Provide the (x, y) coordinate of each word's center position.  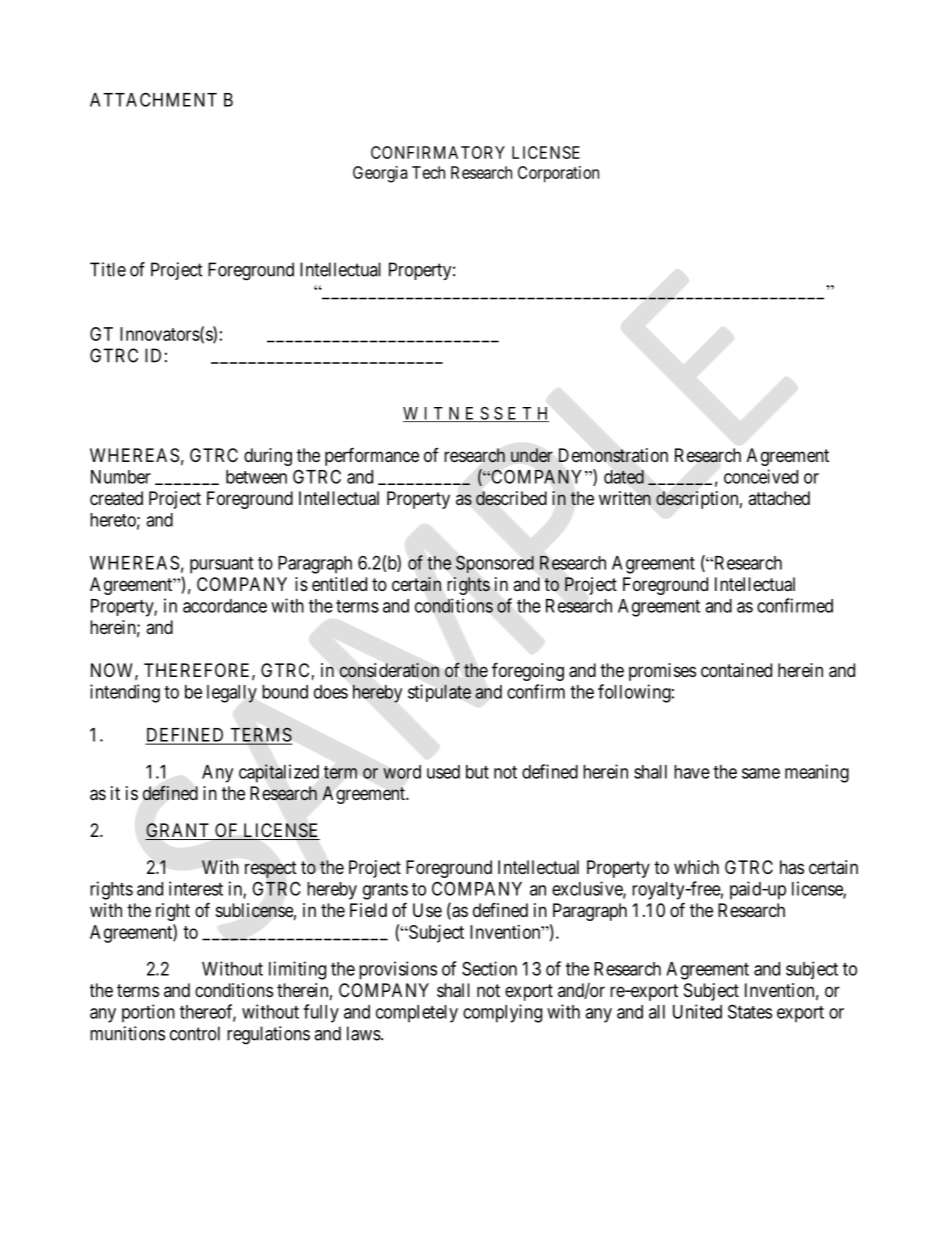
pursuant (221, 565)
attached (779, 498)
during (268, 457)
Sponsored (495, 564)
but (477, 772)
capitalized (279, 773)
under (532, 455)
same (761, 773)
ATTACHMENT (153, 99)
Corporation (558, 174)
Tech (428, 172)
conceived (761, 476)
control (195, 1033)
